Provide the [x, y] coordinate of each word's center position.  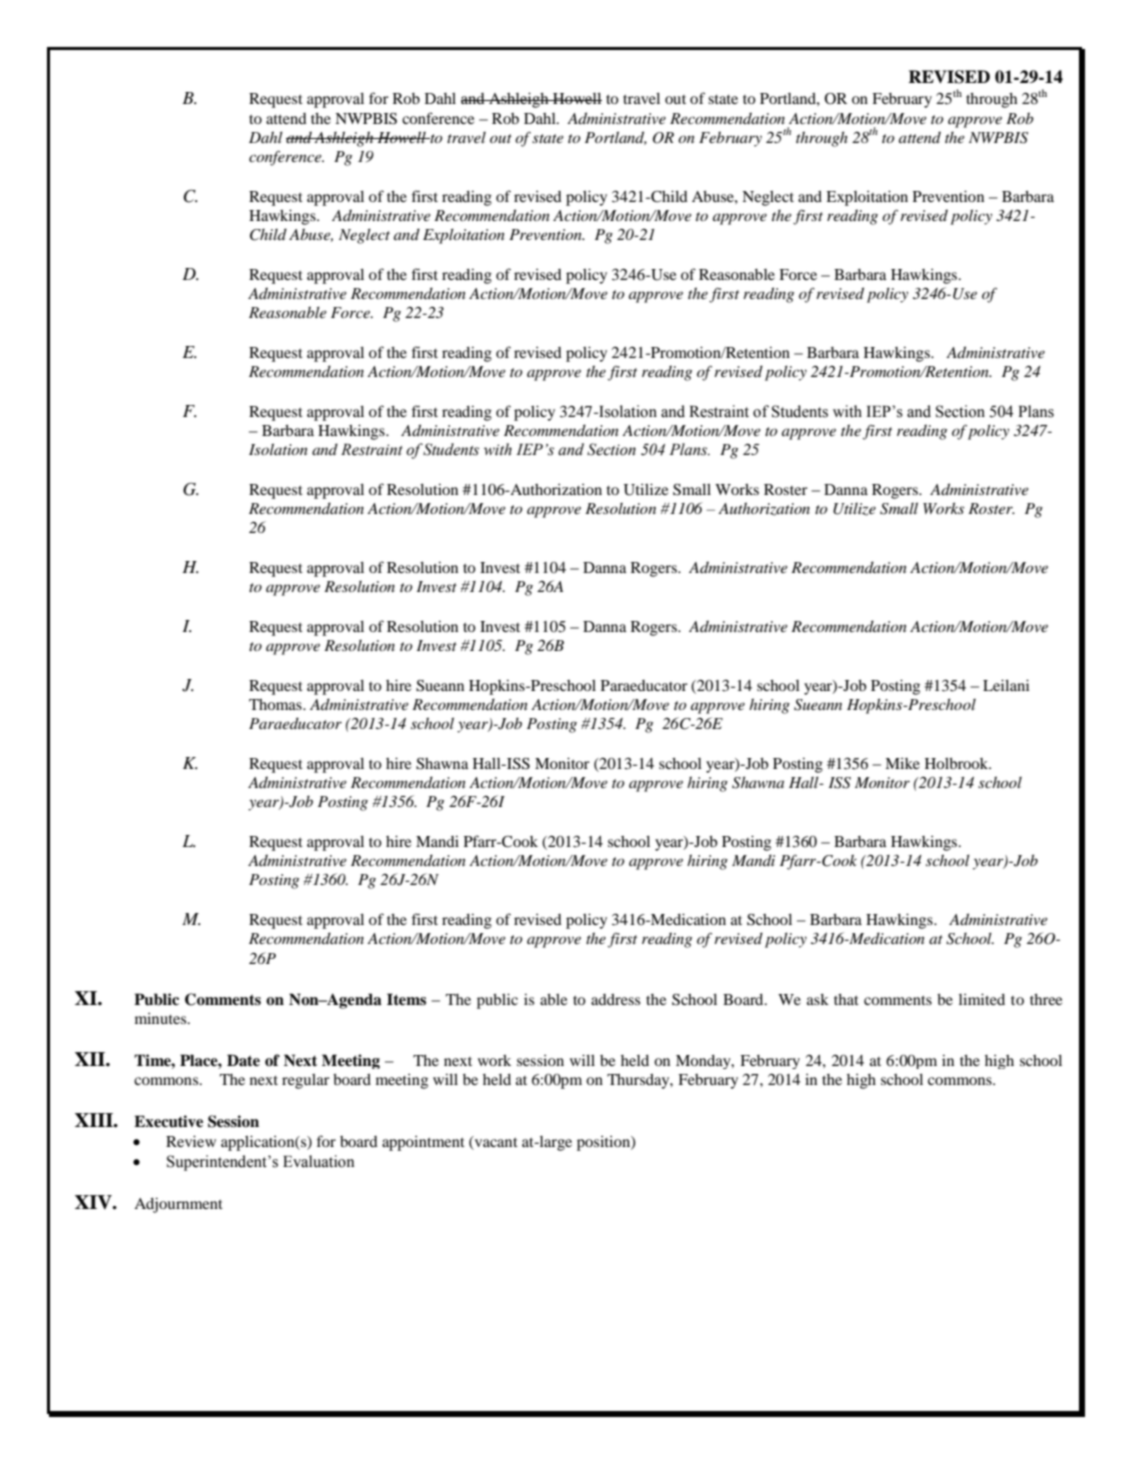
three [1046, 999]
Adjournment [178, 1205]
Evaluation [319, 1161]
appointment [423, 1143]
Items [406, 999]
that [846, 999]
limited [982, 999]
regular [306, 1081]
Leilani [1006, 685]
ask [818, 999]
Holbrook [958, 763]
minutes [162, 1018]
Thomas [276, 704]
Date [243, 1060]
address [615, 999]
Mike [902, 763]
